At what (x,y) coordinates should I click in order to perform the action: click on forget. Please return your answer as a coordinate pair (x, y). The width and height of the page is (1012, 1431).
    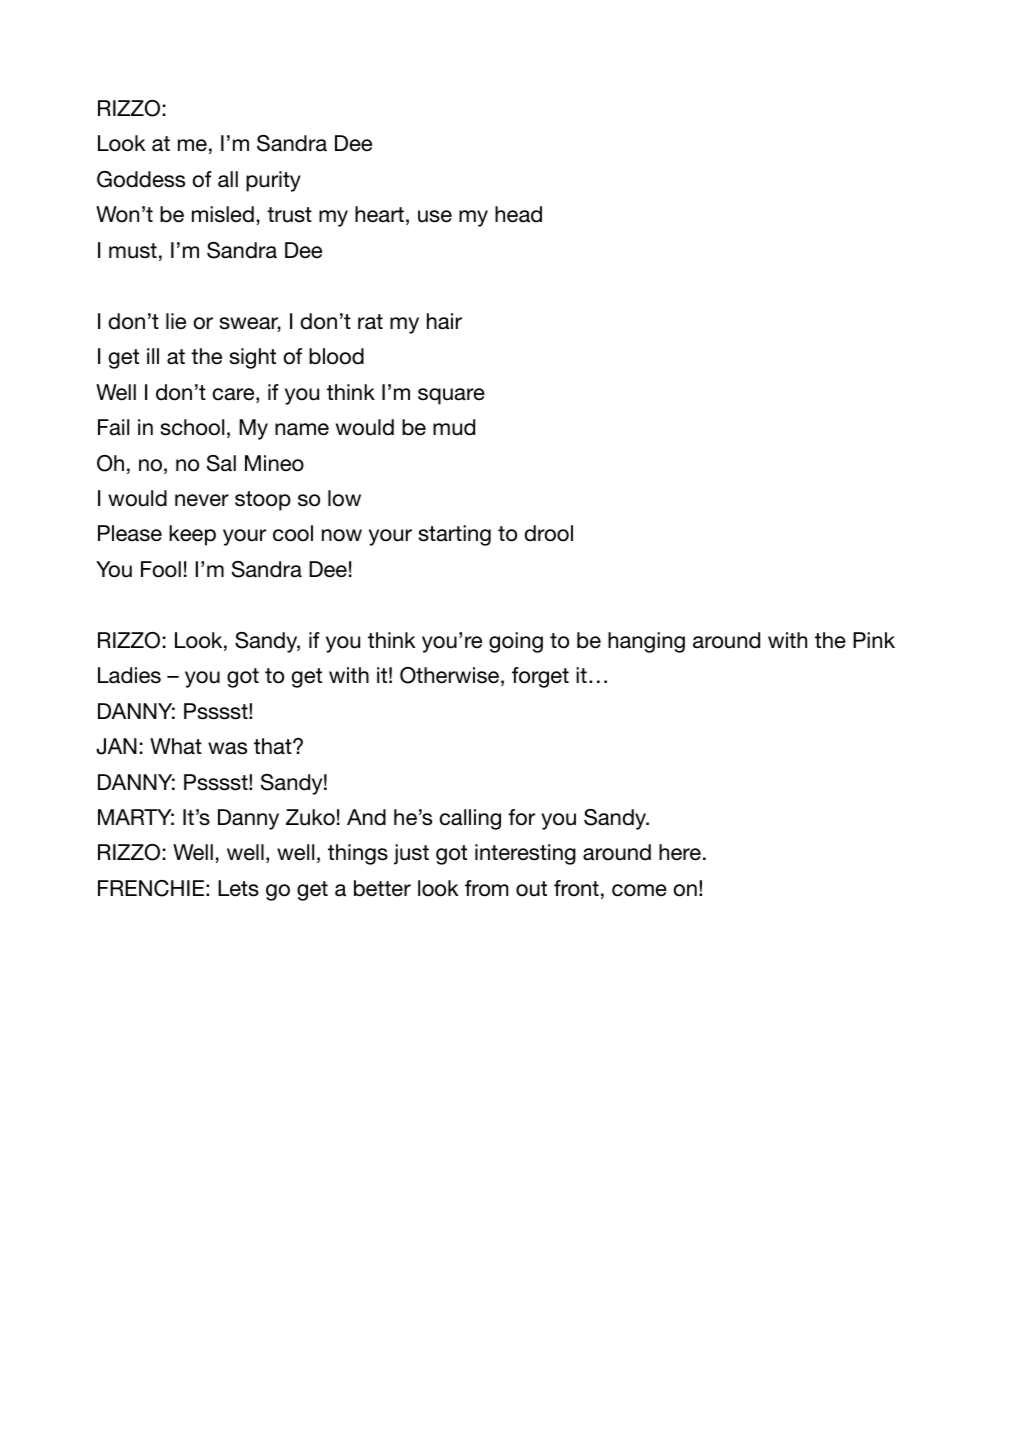
    Looking at the image, I should click on (540, 677).
